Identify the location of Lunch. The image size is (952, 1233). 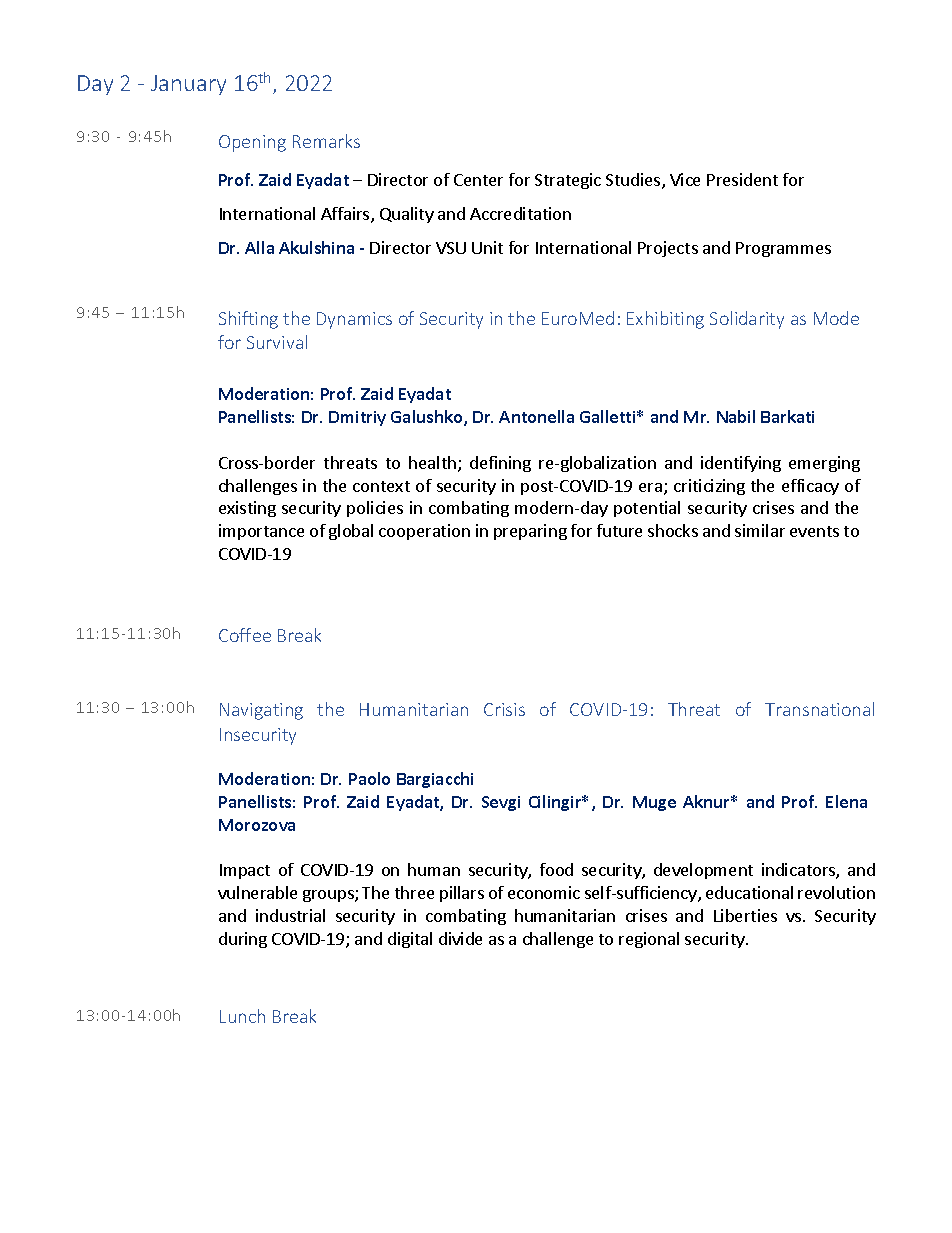
(242, 1016).
